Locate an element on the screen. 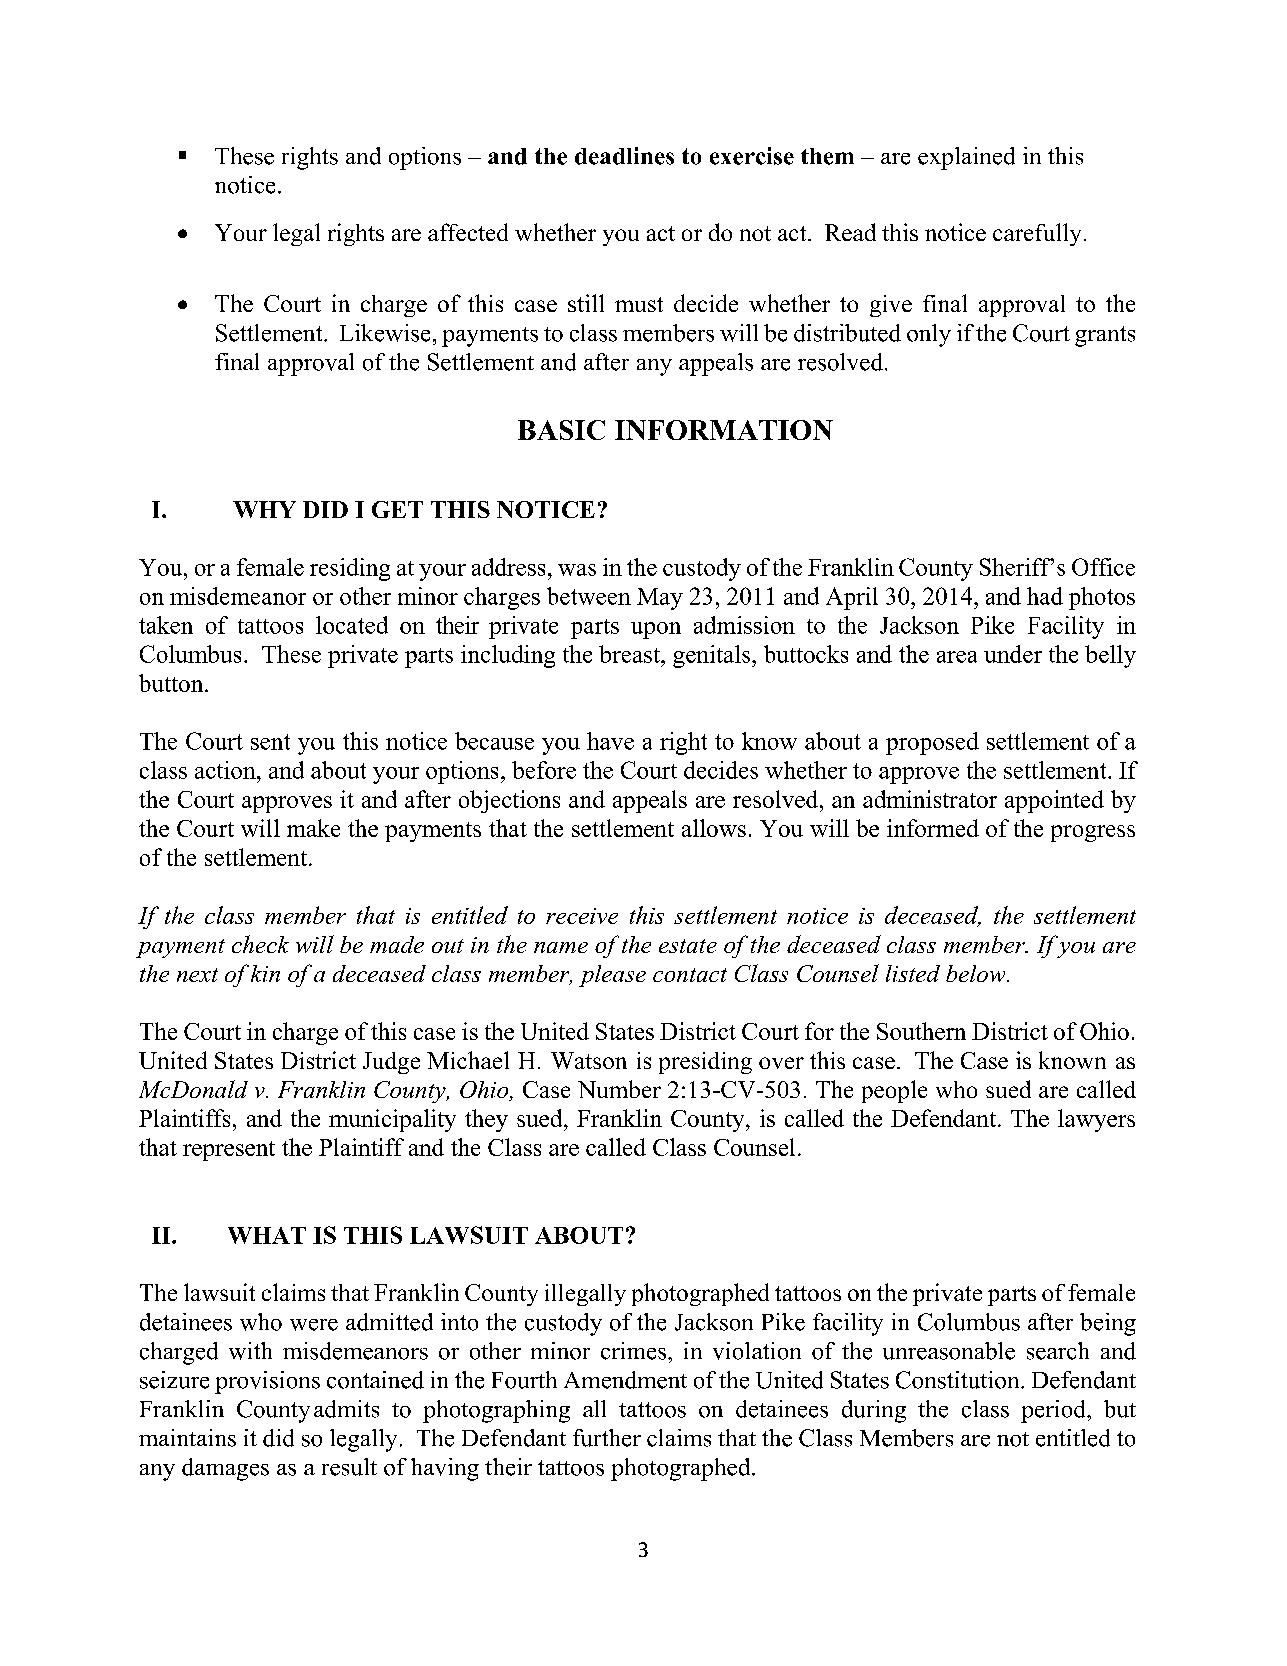 Image resolution: width=1287 pixels, height=1666 pixels. deadlines is located at coordinates (624, 156).
